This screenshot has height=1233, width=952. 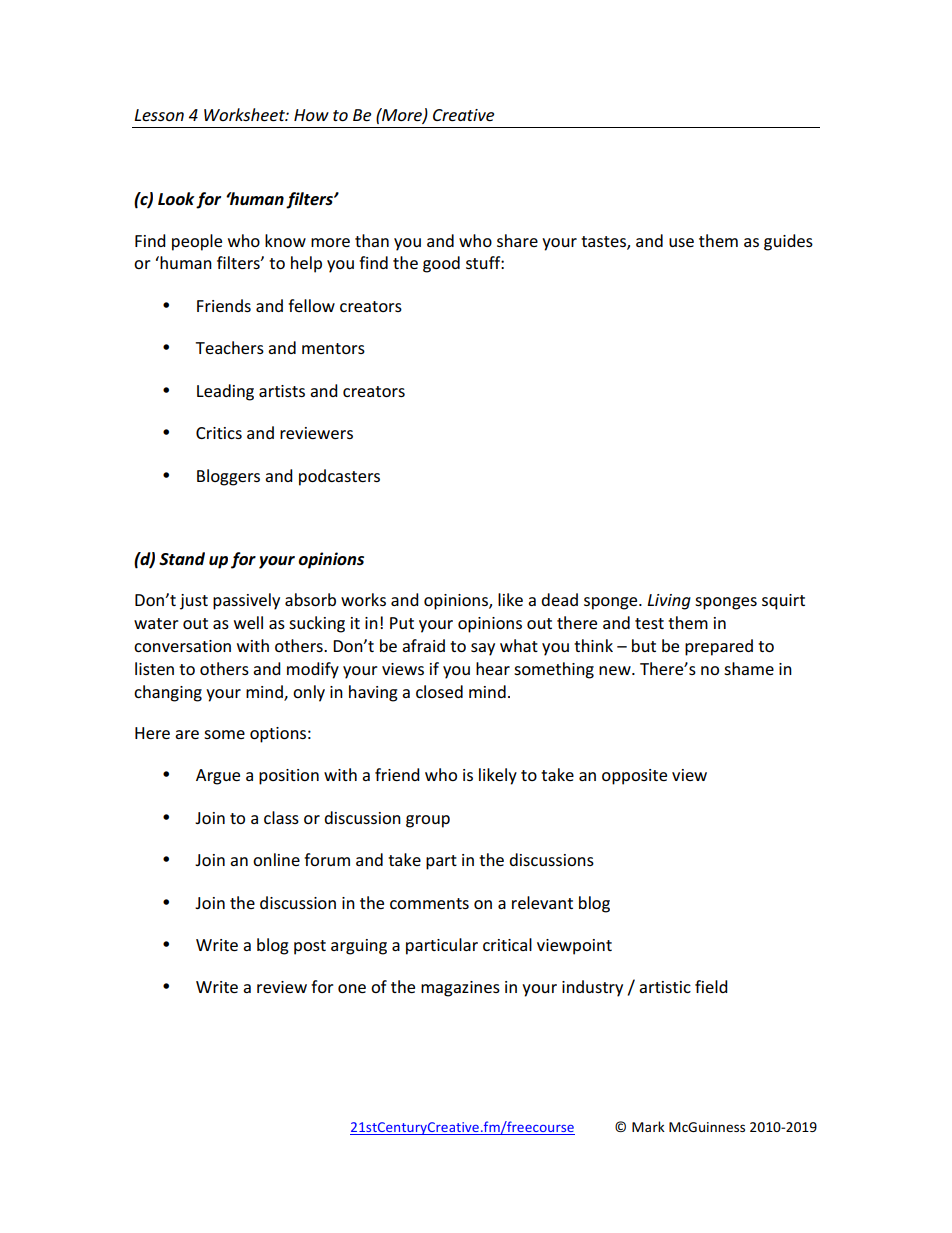 I want to click on one, so click(x=352, y=988).
